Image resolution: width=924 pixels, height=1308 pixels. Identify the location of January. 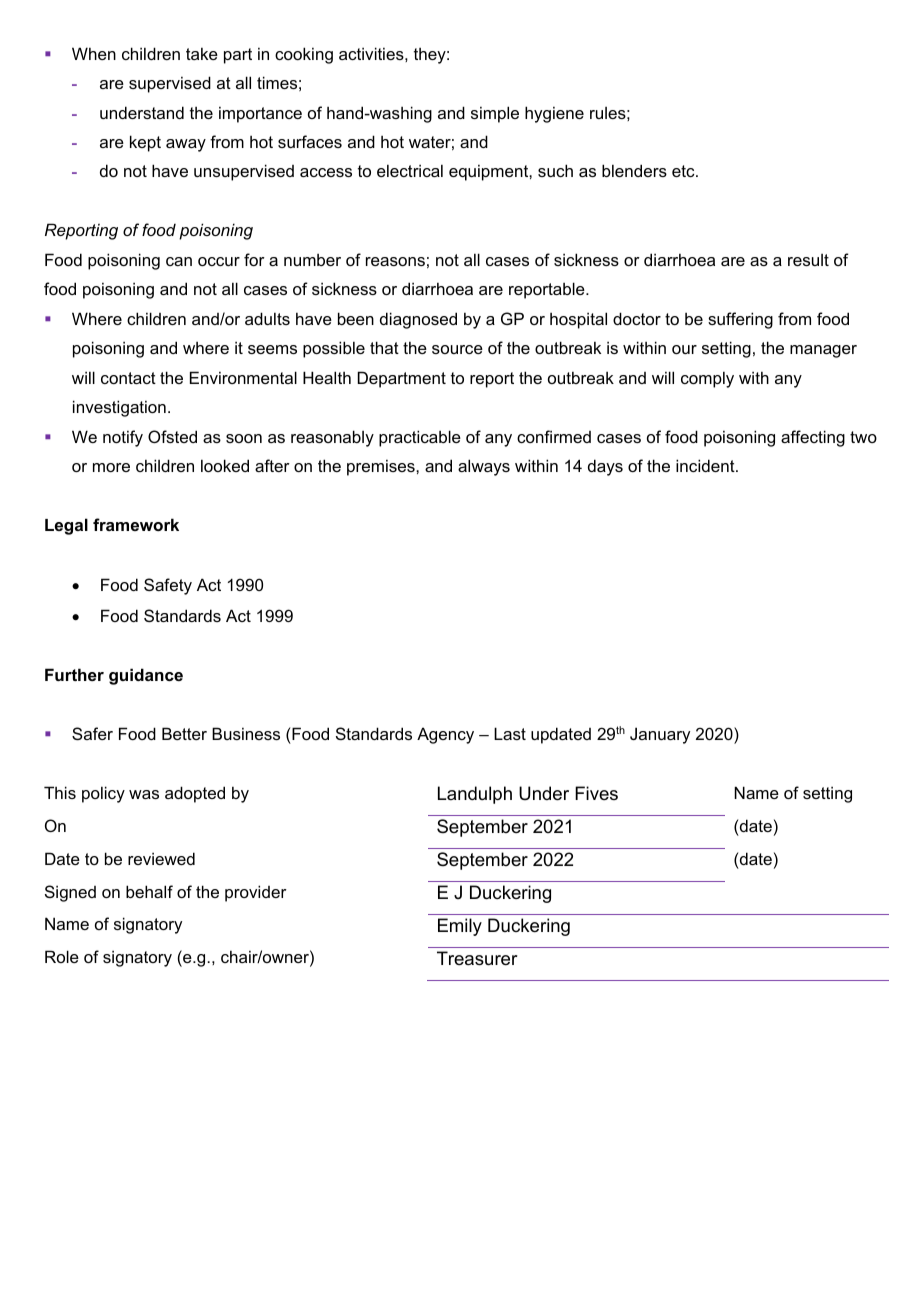
(660, 735).
